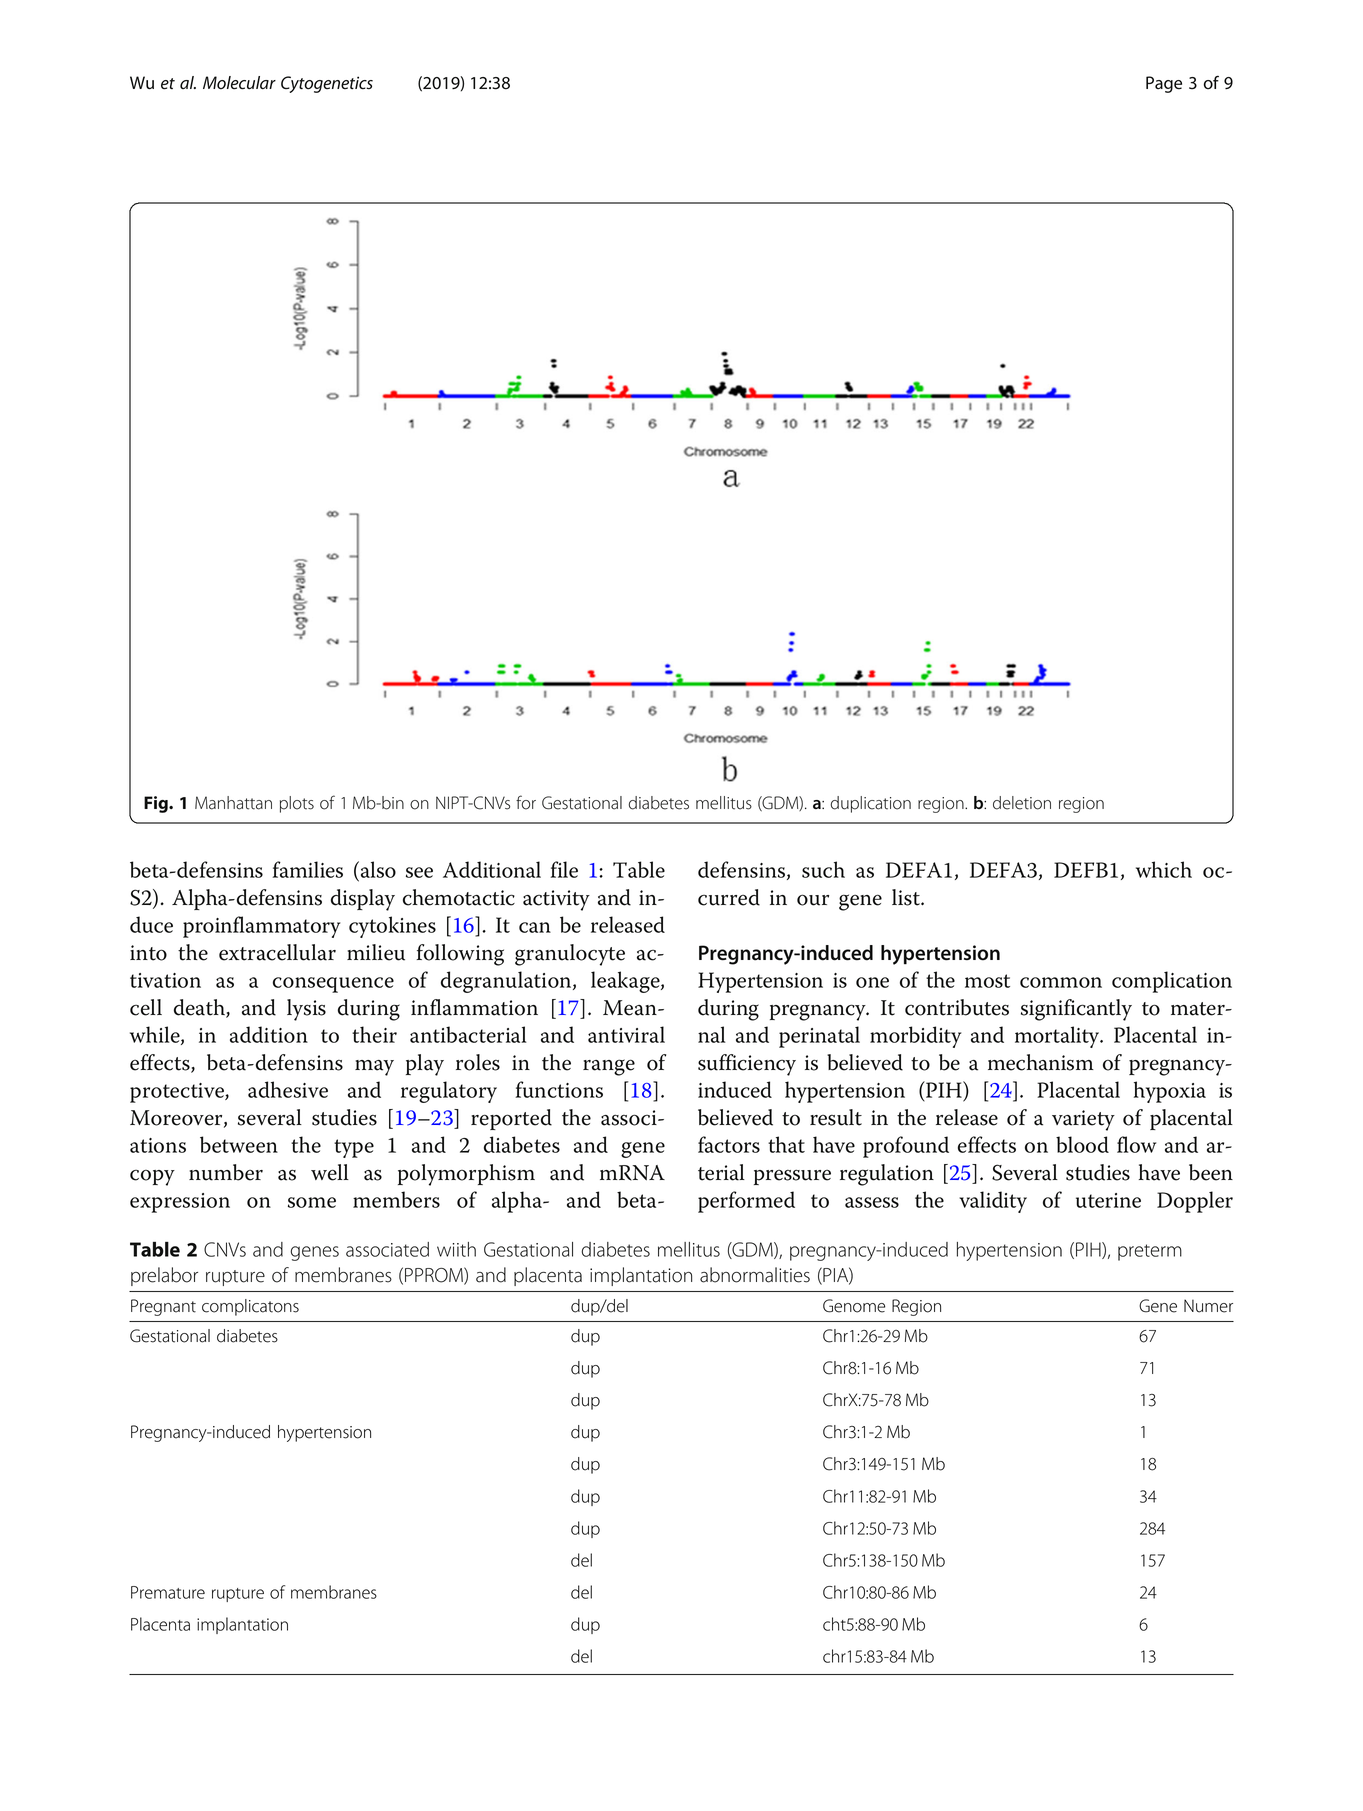  Describe the element at coordinates (907, 897) in the screenshot. I see `list` at that location.
